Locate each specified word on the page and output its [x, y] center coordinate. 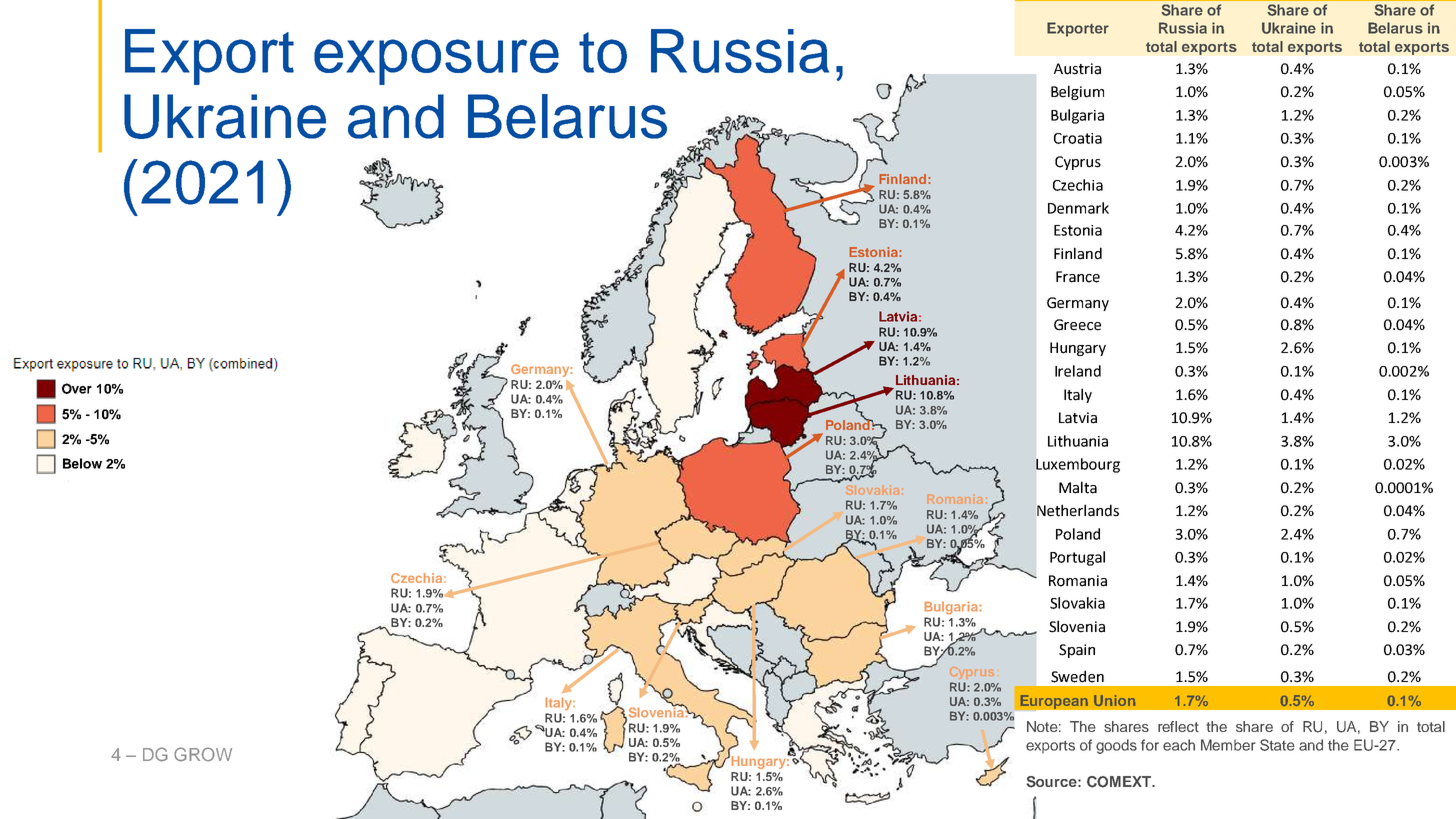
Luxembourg [1078, 465]
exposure [436, 62]
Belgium [1077, 92]
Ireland [1078, 371]
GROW [203, 754]
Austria [1077, 69]
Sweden [1077, 676]
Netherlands [1078, 510]
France [1078, 277]
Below [82, 463]
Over [77, 388]
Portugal [1077, 558]
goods [1116, 746]
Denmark [1078, 208]
